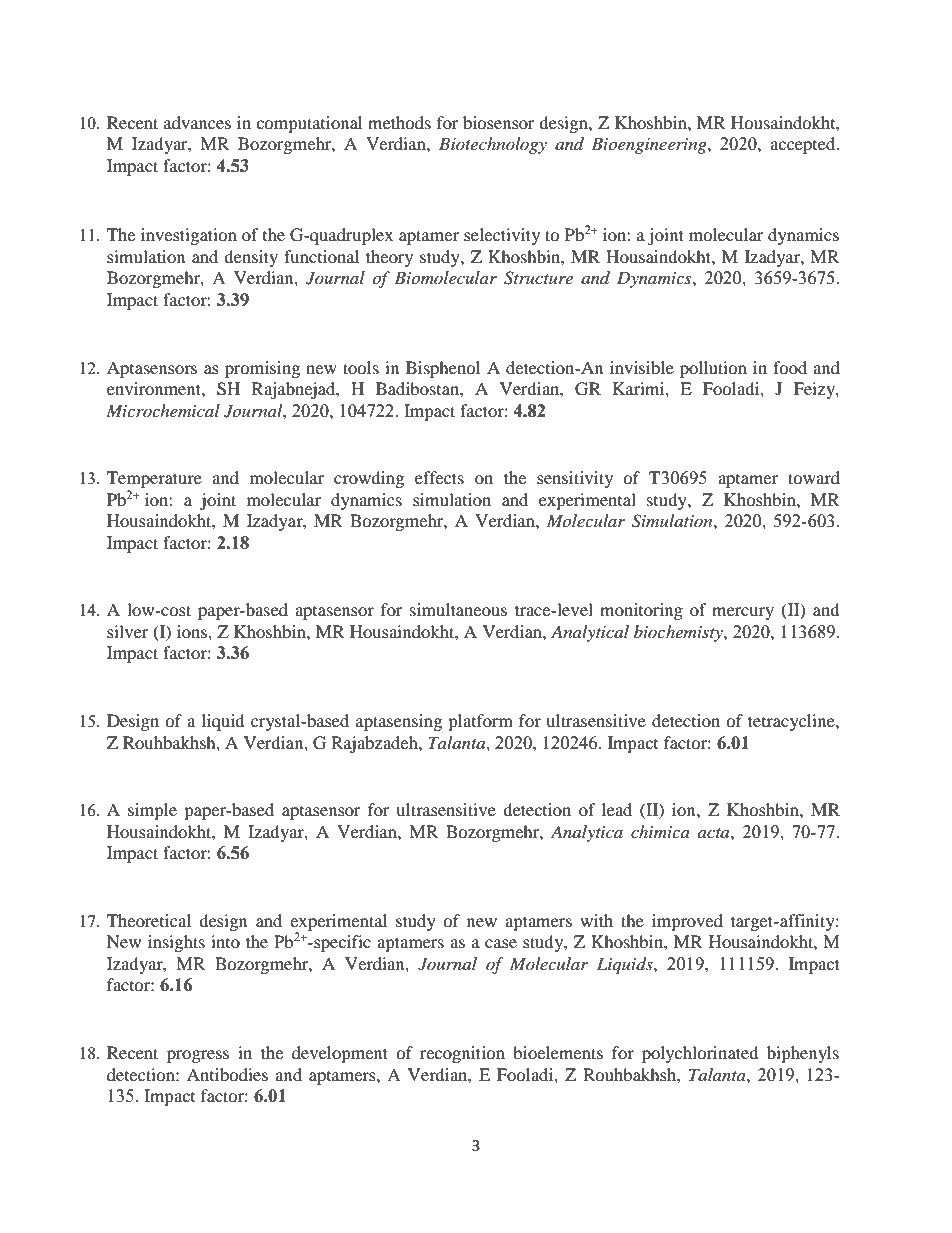  Describe the element at coordinates (700, 1054) in the document. I see `polychlorinated` at that location.
